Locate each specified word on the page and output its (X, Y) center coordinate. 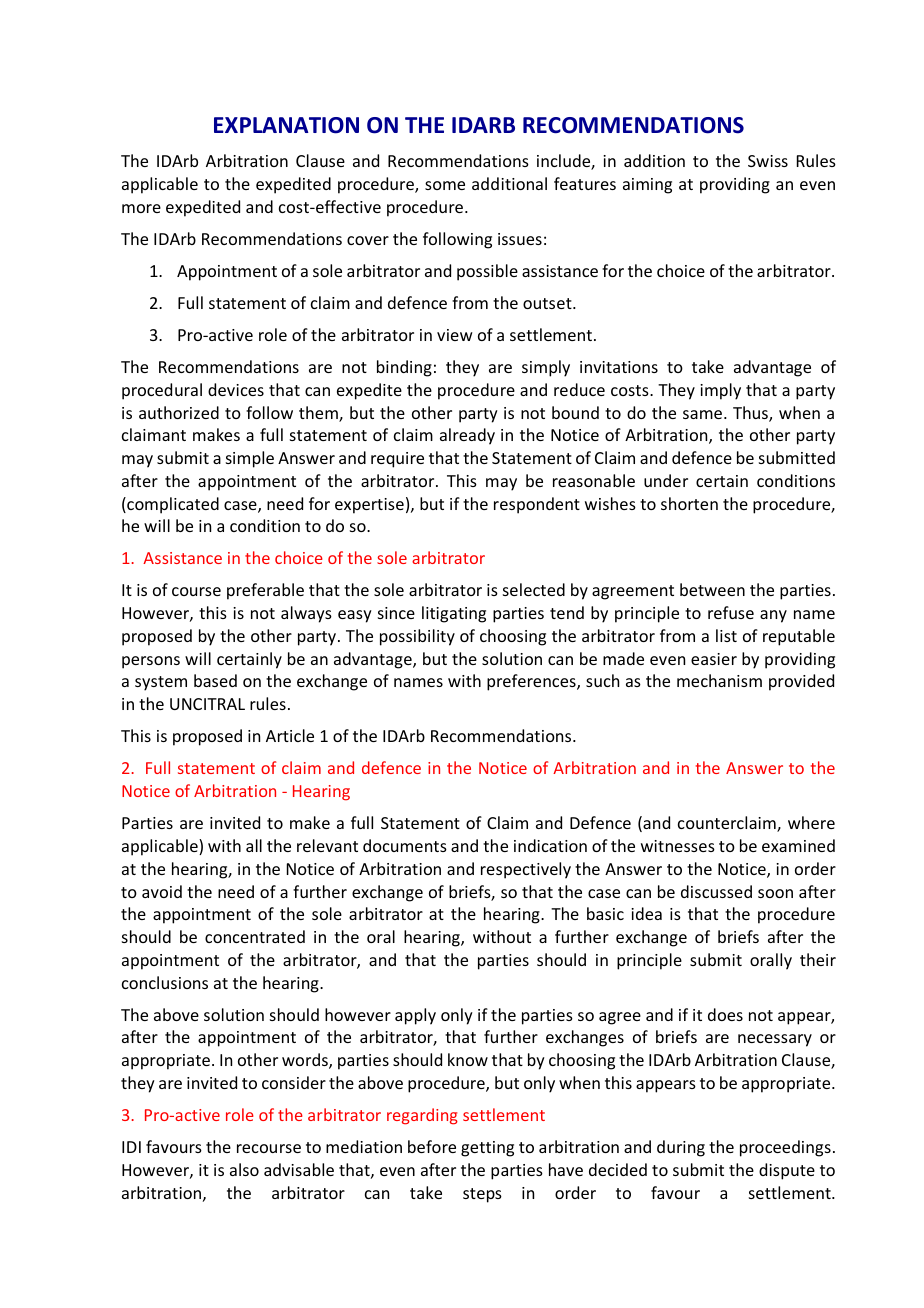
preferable (265, 591)
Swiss (768, 161)
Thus (751, 414)
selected (534, 589)
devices (236, 389)
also (244, 1169)
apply (415, 1016)
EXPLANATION (286, 125)
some (445, 185)
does (725, 1014)
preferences (532, 682)
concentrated (255, 936)
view (455, 335)
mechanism (719, 680)
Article (290, 735)
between (712, 589)
